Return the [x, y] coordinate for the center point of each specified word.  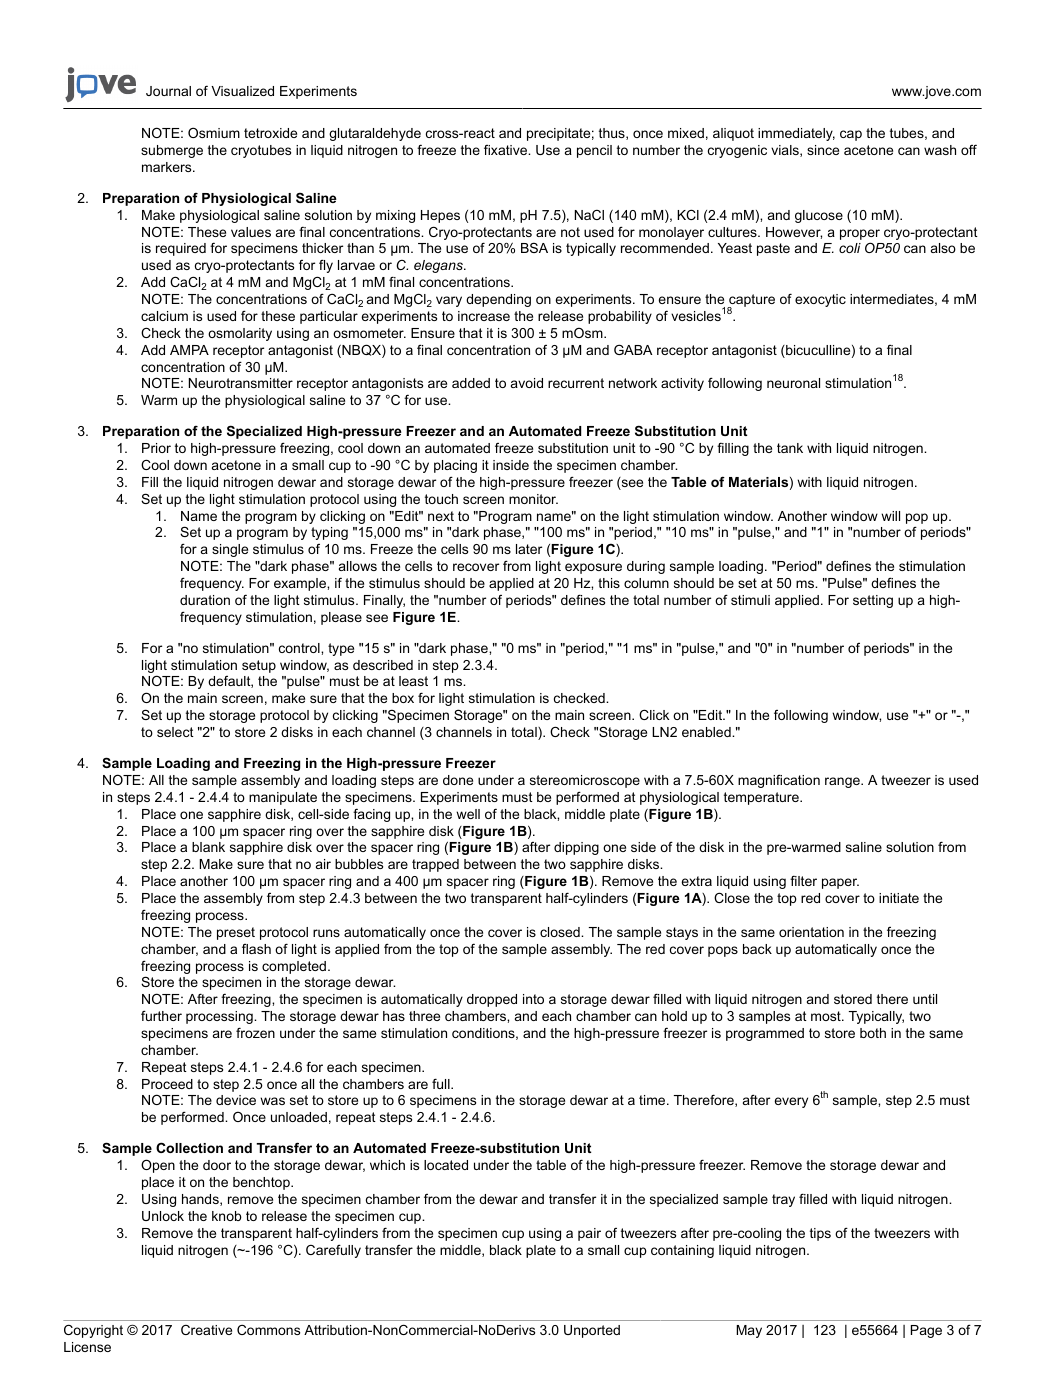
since [823, 150]
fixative [507, 150]
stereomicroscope [585, 781]
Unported [592, 1331]
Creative [206, 1330]
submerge [172, 151]
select [175, 732]
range [843, 782]
